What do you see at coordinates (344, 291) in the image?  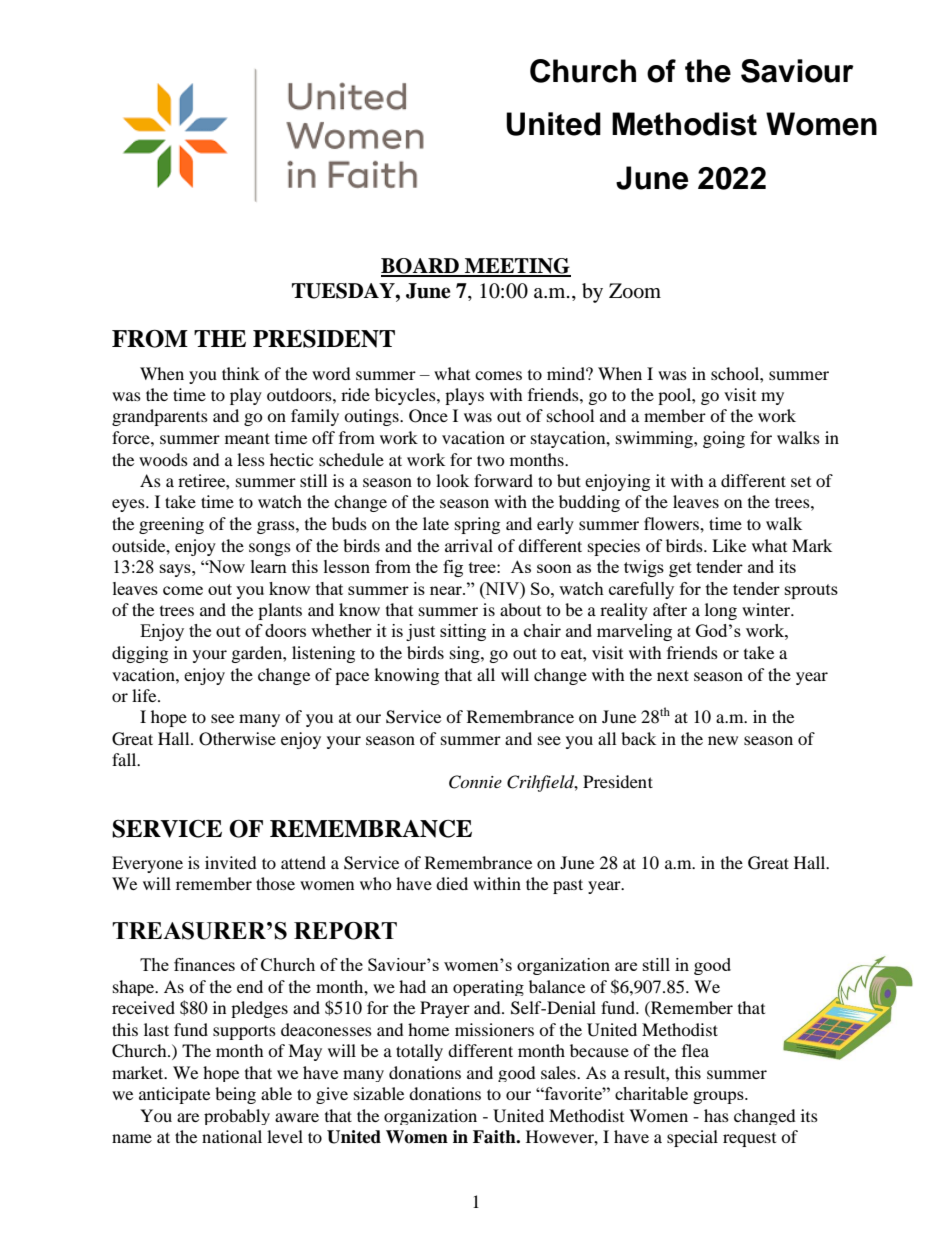 I see `TUESDAY` at bounding box center [344, 291].
